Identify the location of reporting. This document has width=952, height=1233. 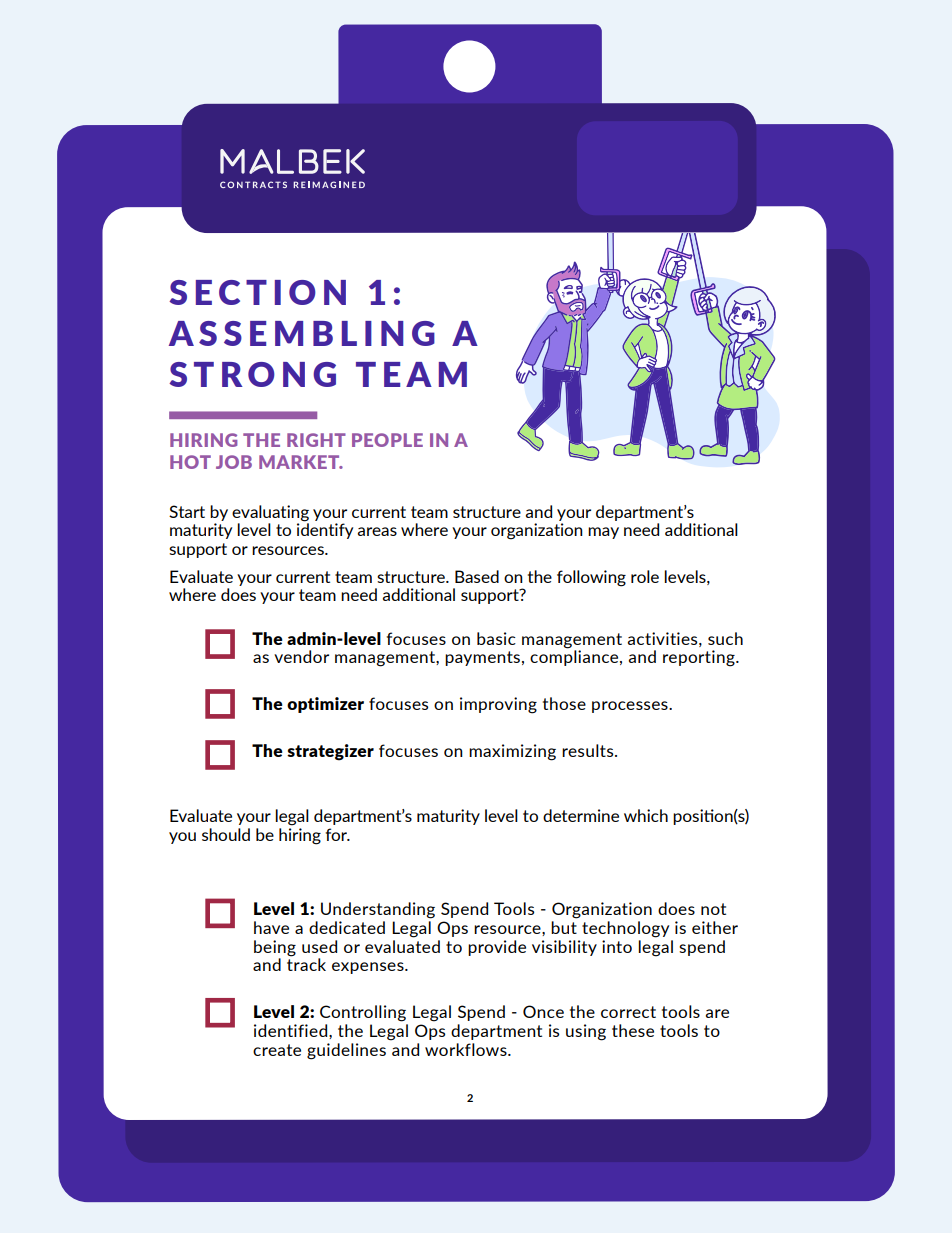
(700, 658).
